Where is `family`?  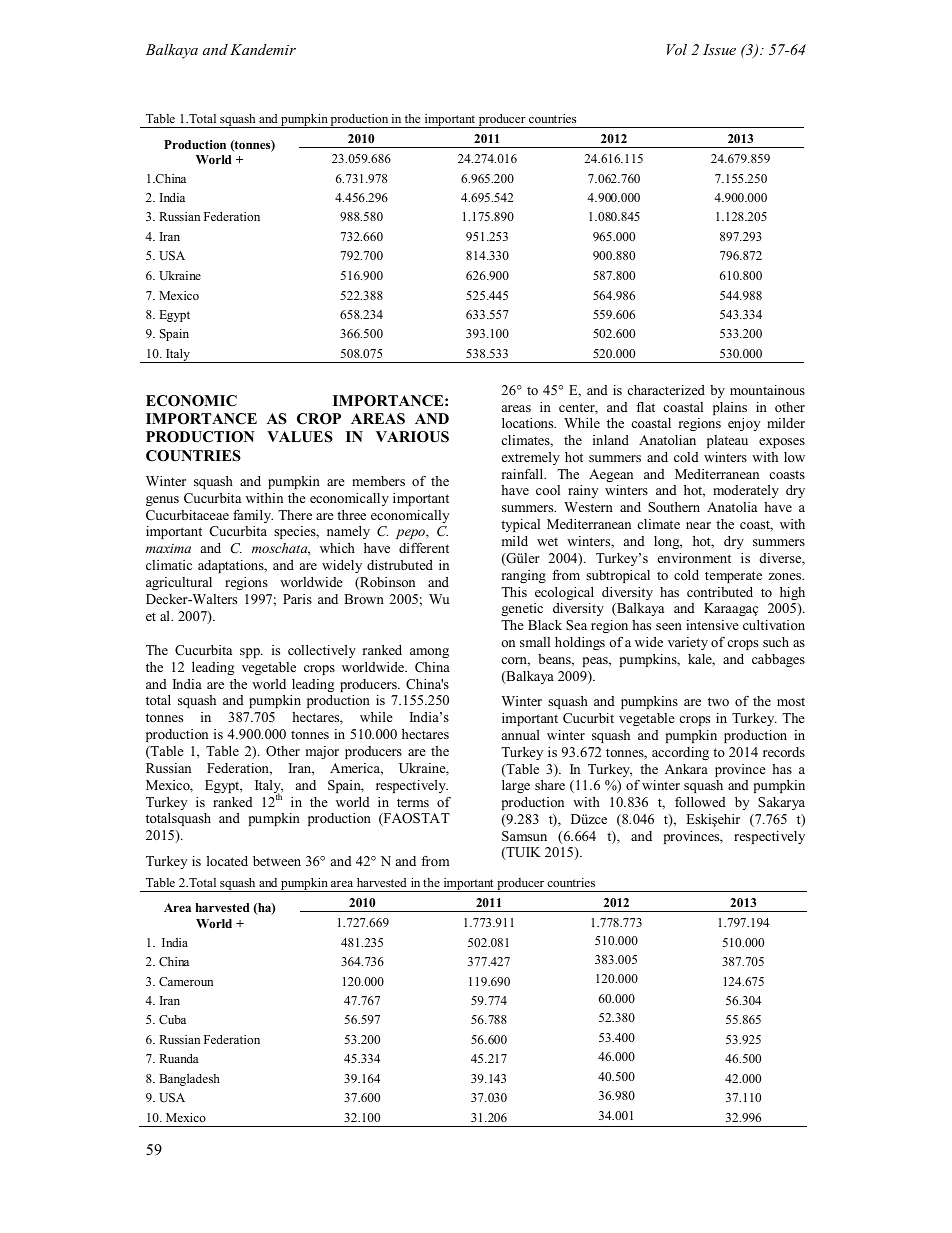 family is located at coordinates (253, 516).
